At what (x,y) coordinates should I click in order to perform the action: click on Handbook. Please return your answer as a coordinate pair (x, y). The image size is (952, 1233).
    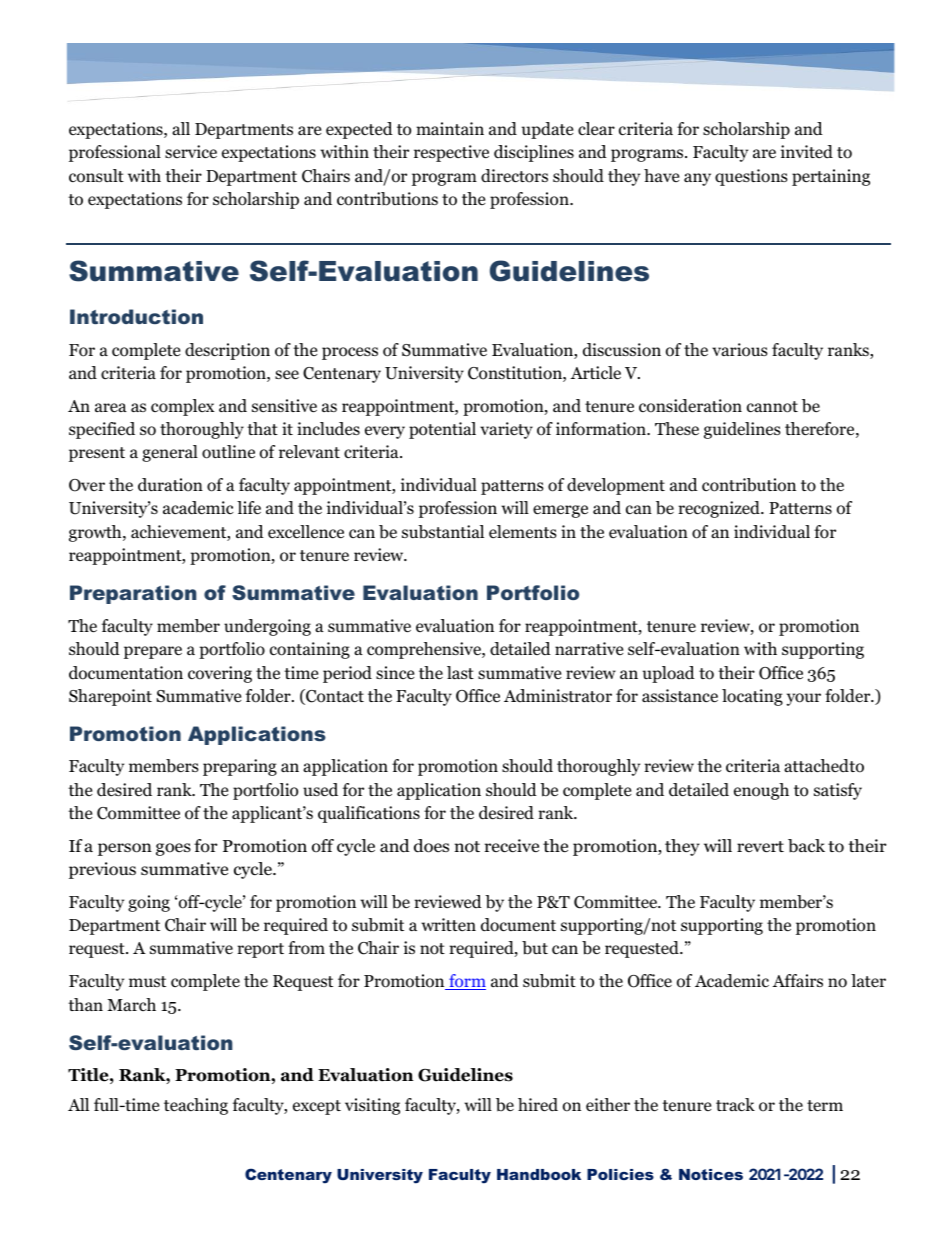
    Looking at the image, I should click on (539, 1174).
